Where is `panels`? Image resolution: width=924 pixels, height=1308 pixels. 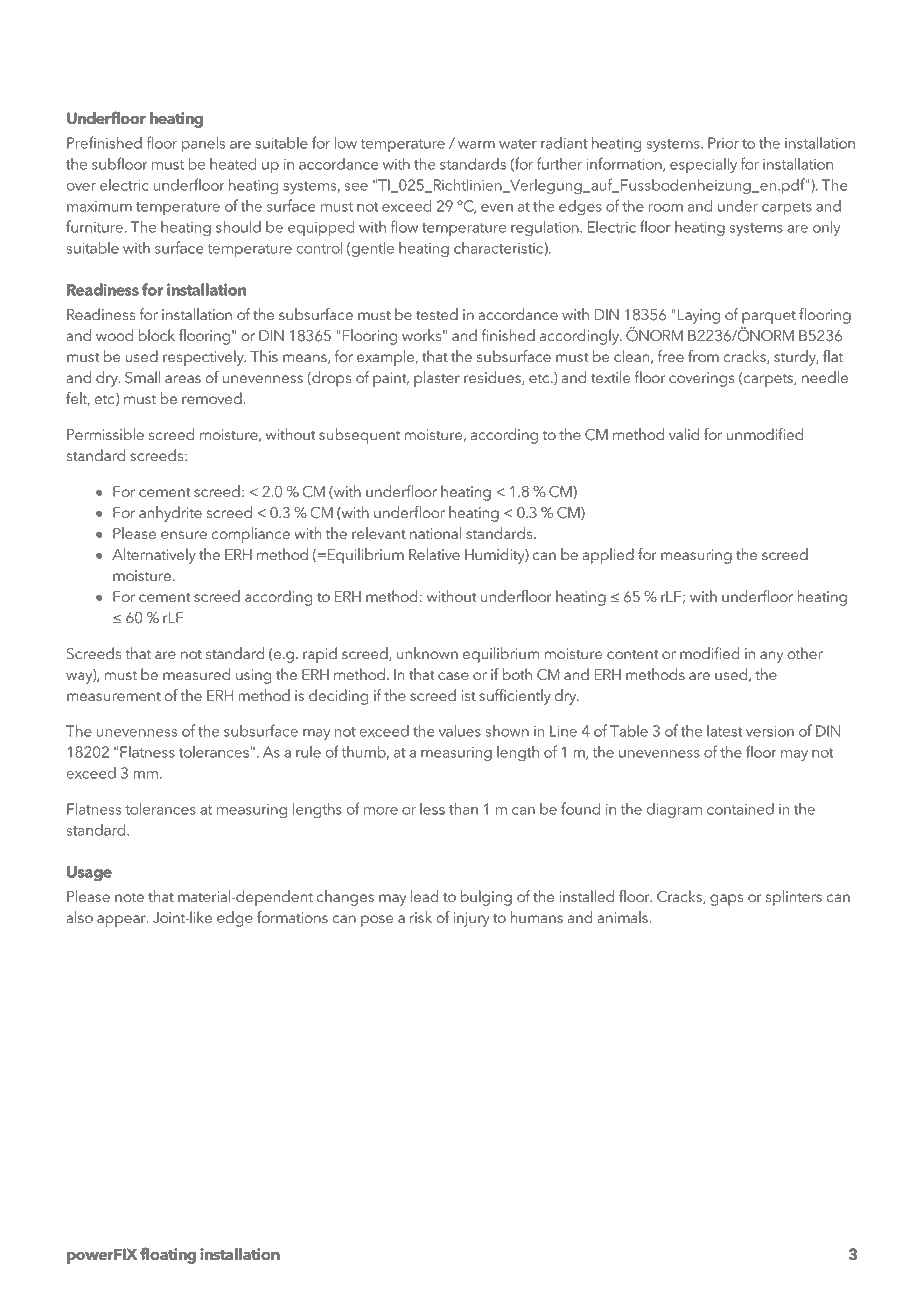
panels is located at coordinates (203, 144).
